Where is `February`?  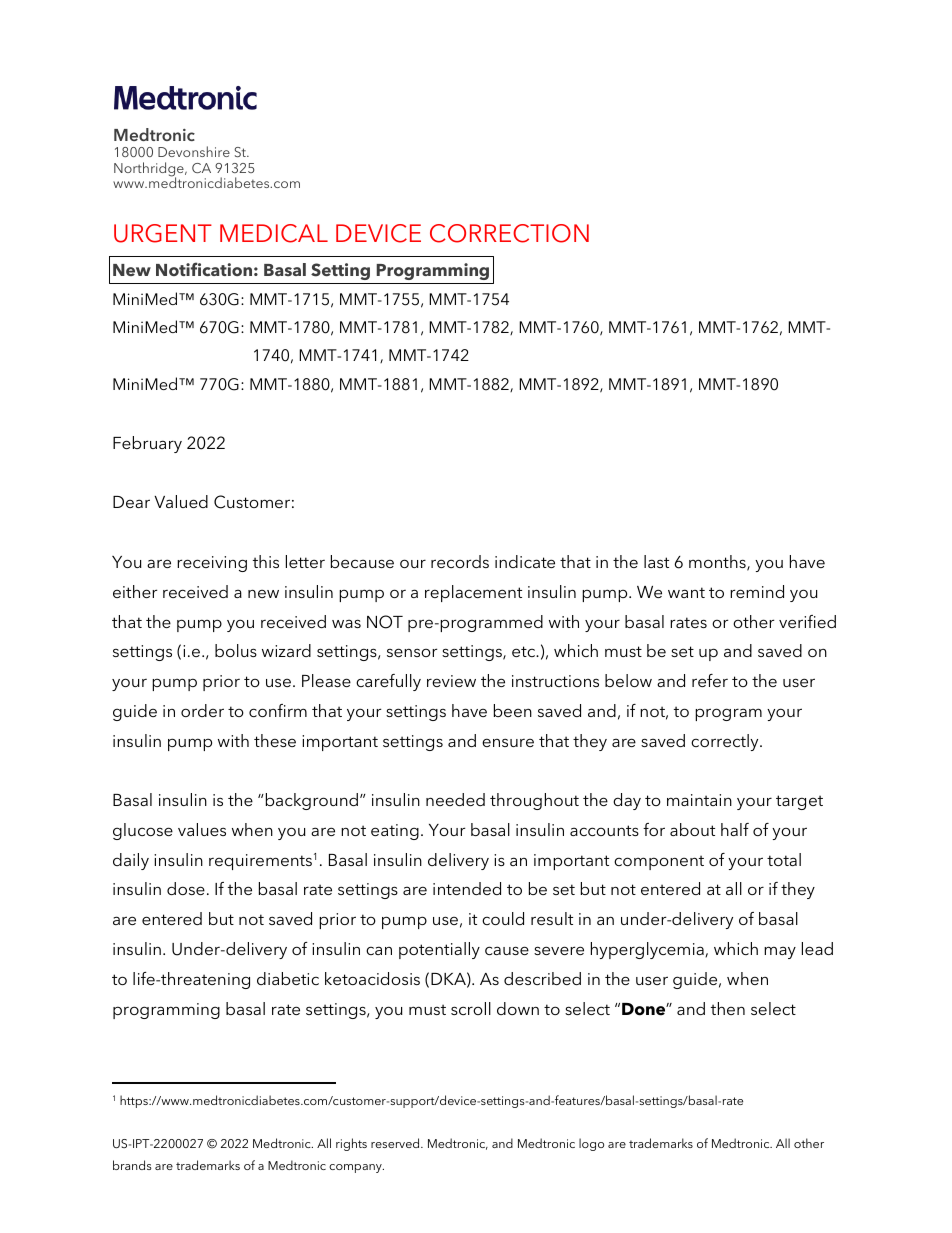 February is located at coordinates (147, 444).
